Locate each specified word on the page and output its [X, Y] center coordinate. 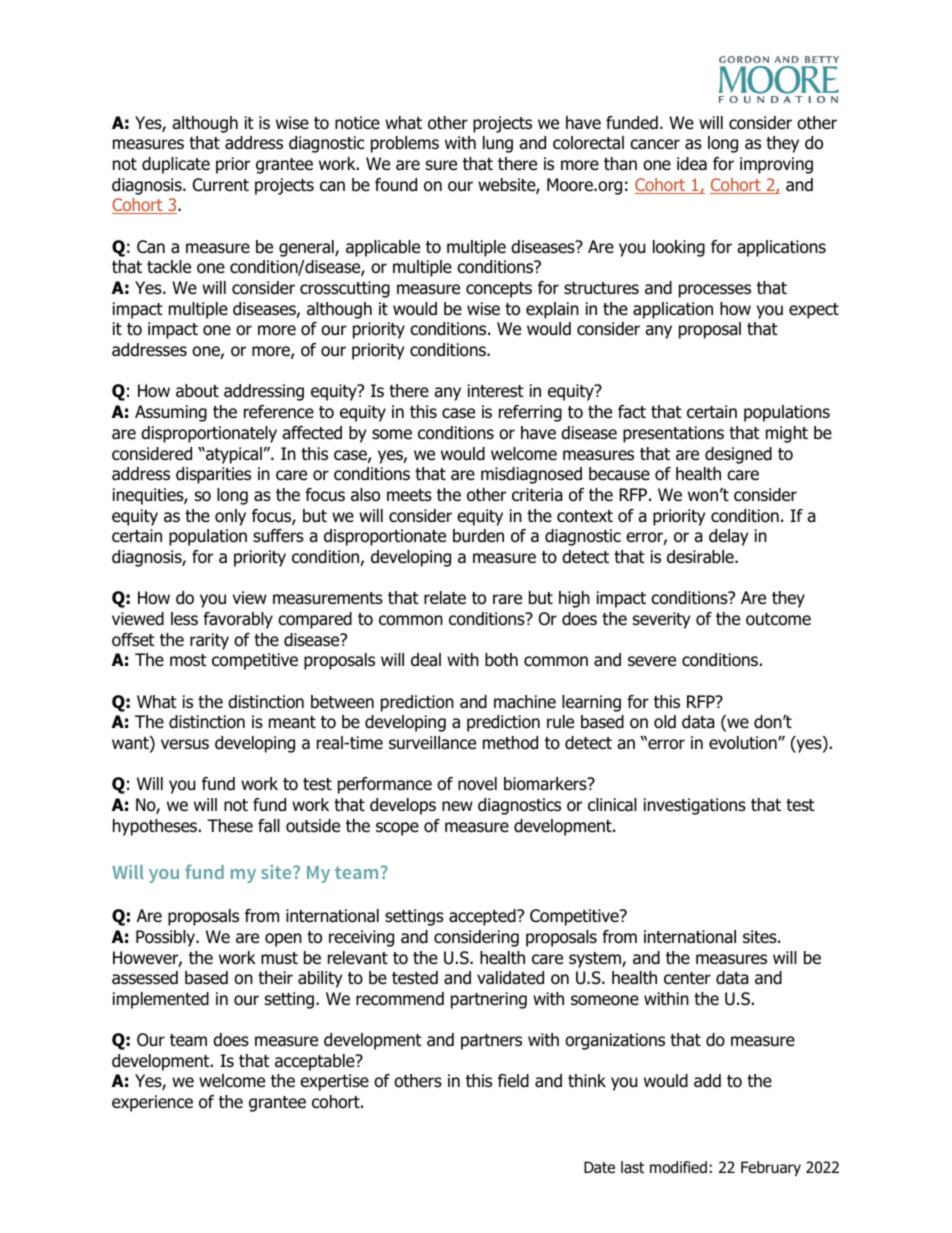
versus [185, 744]
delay [728, 537]
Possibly [167, 938]
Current [221, 185]
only [230, 517]
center [687, 978]
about [197, 391]
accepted [483, 917]
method [510, 743]
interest [496, 391]
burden [478, 536]
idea [692, 164]
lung [498, 144]
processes [715, 291]
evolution [744, 743]
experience [152, 1103]
